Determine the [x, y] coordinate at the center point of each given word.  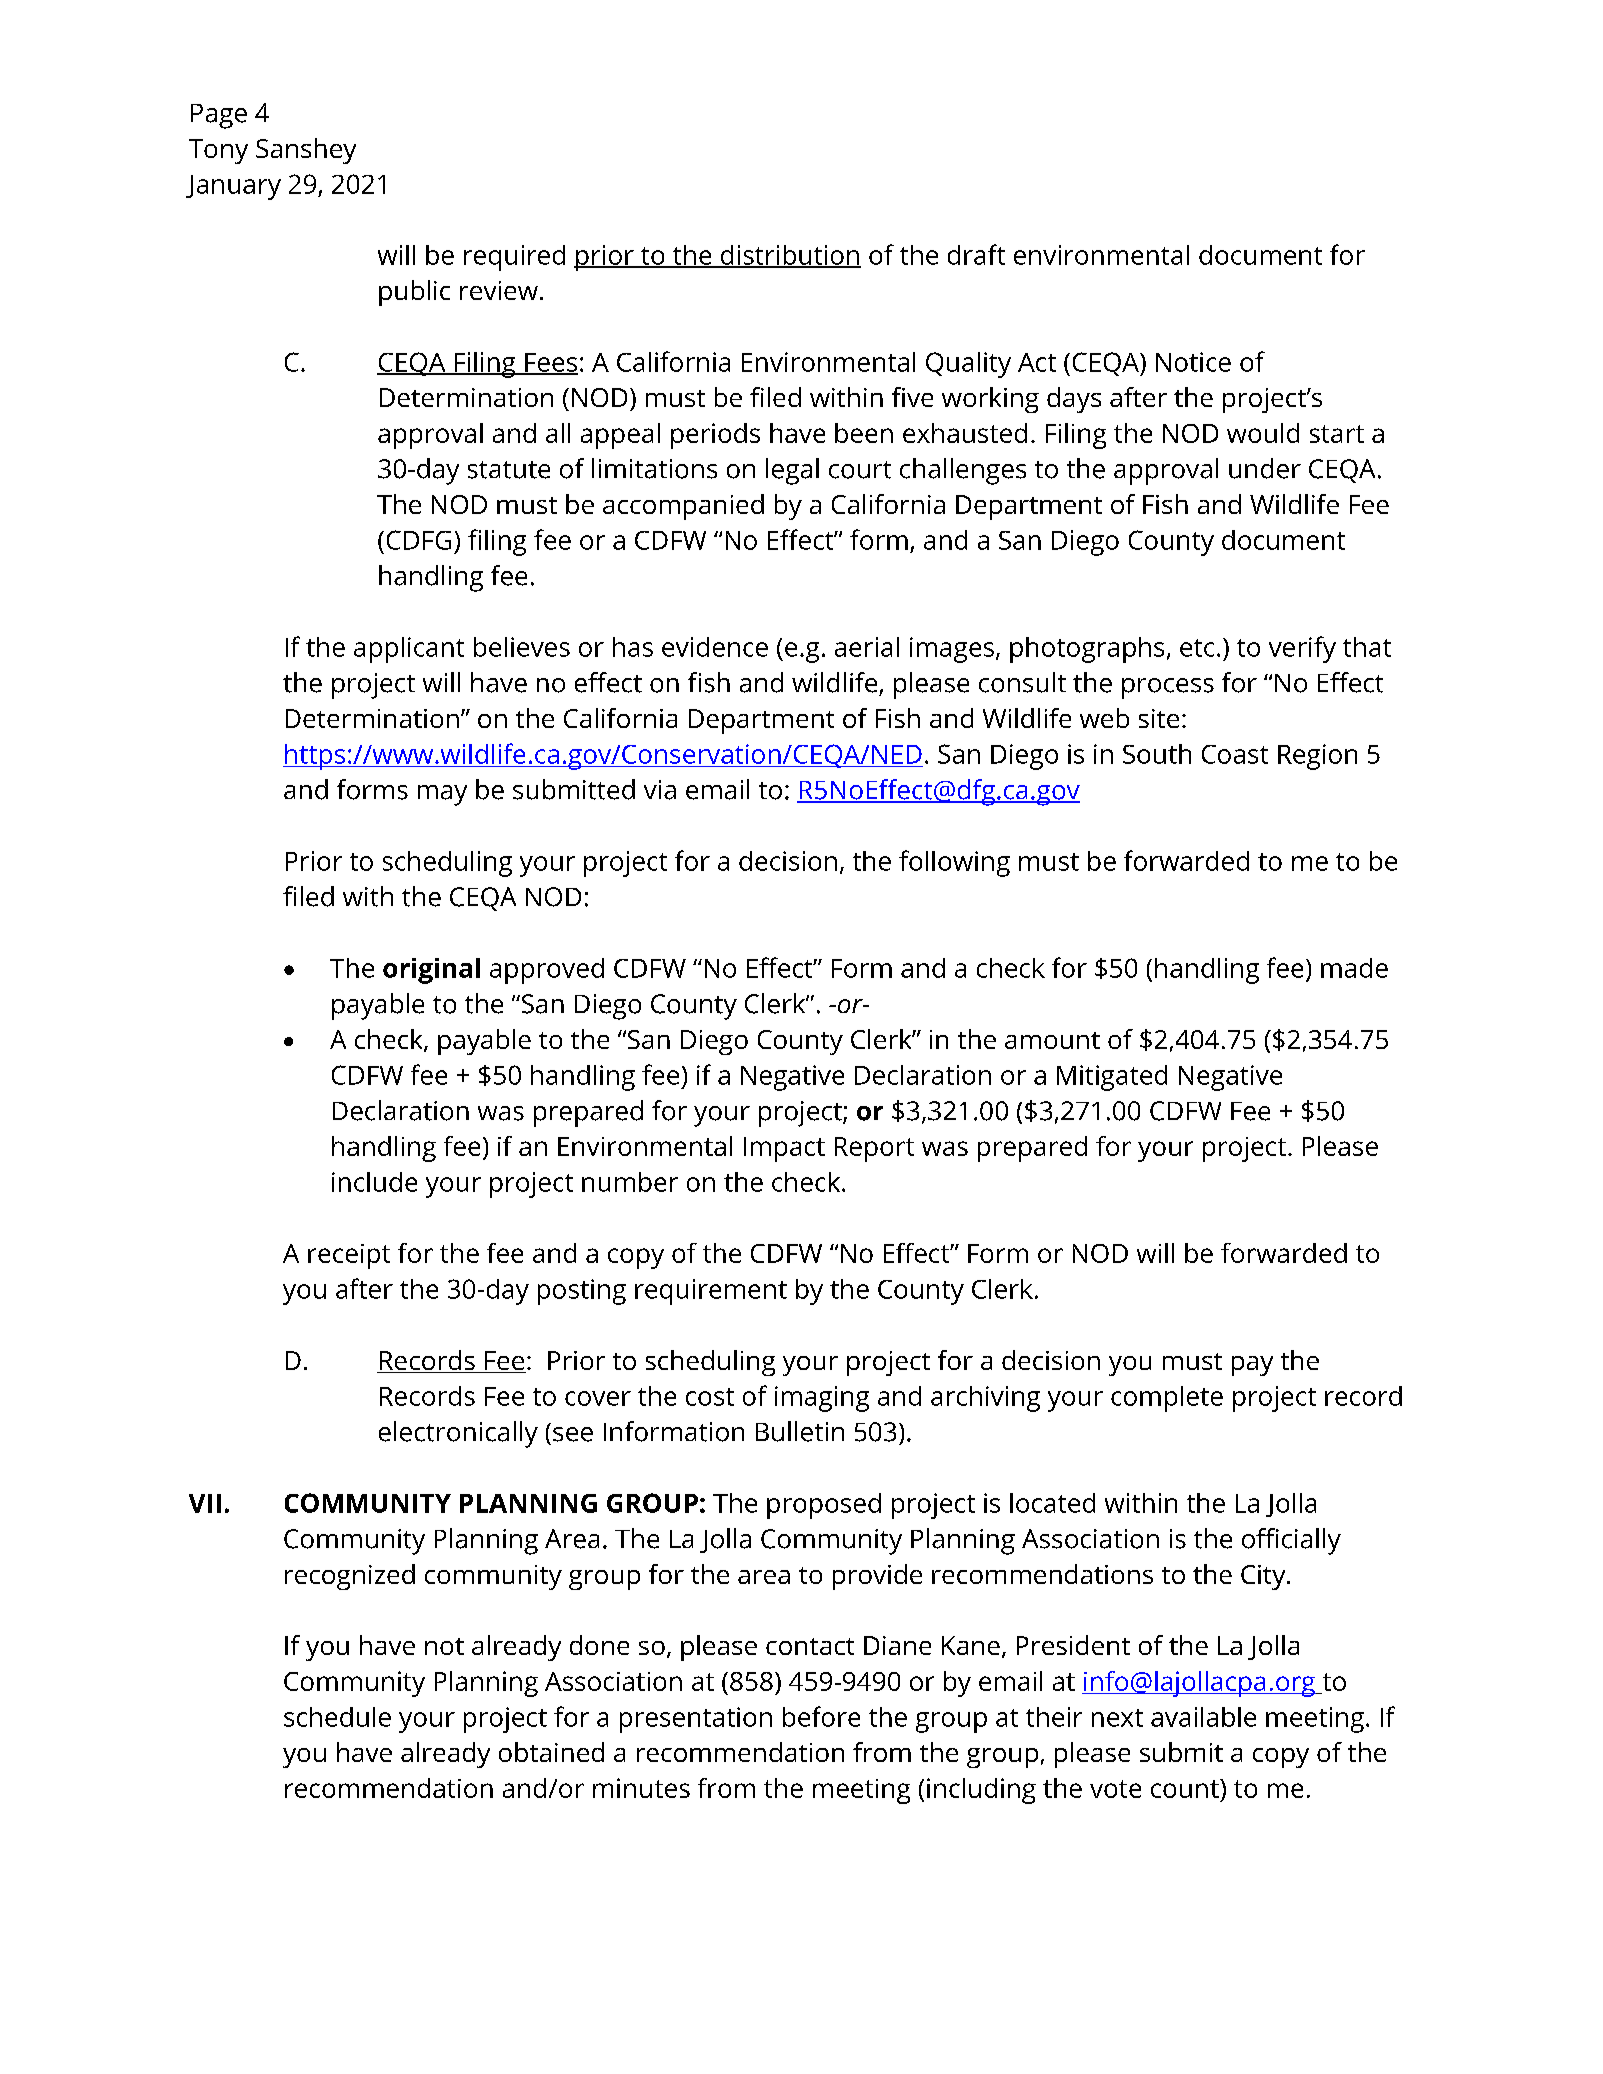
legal [792, 471]
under [1265, 468]
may [442, 795]
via [660, 790]
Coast [1235, 754]
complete [1167, 1399]
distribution [790, 256]
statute [509, 470]
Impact [784, 1149]
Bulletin [800, 1431]
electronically [458, 1434]
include [374, 1182]
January [233, 187]
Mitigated [1112, 1078]
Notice [1193, 362]
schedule [337, 1717]
